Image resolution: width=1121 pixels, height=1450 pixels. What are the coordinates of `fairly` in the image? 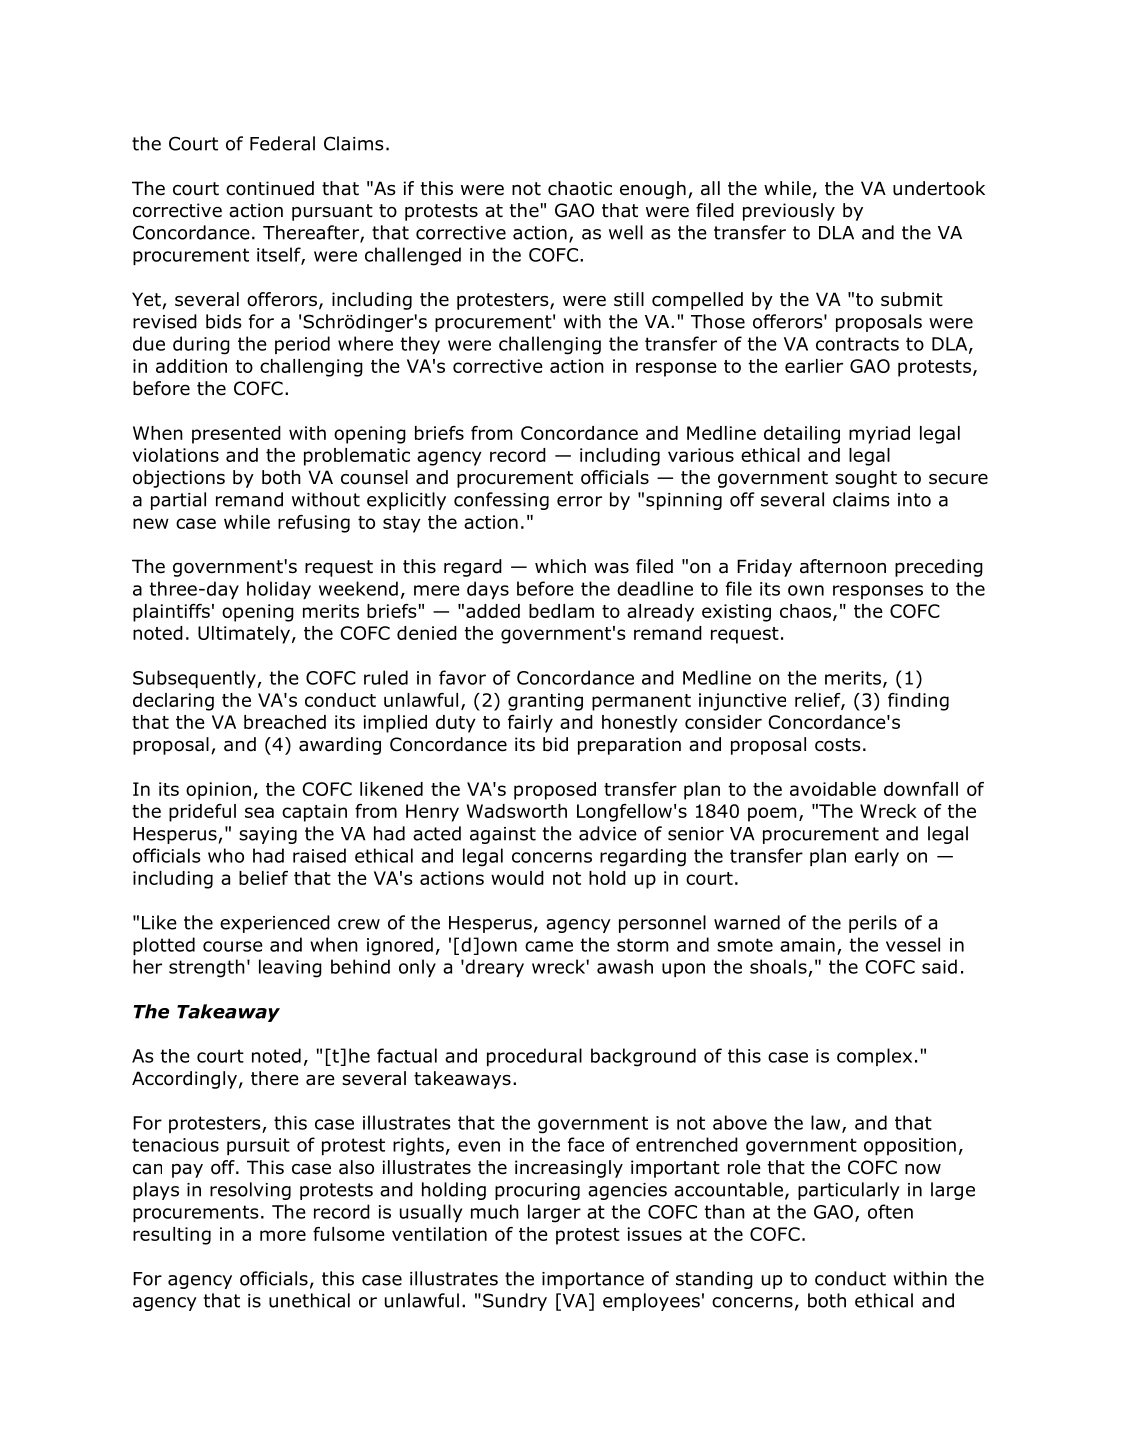 It's located at (530, 724).
